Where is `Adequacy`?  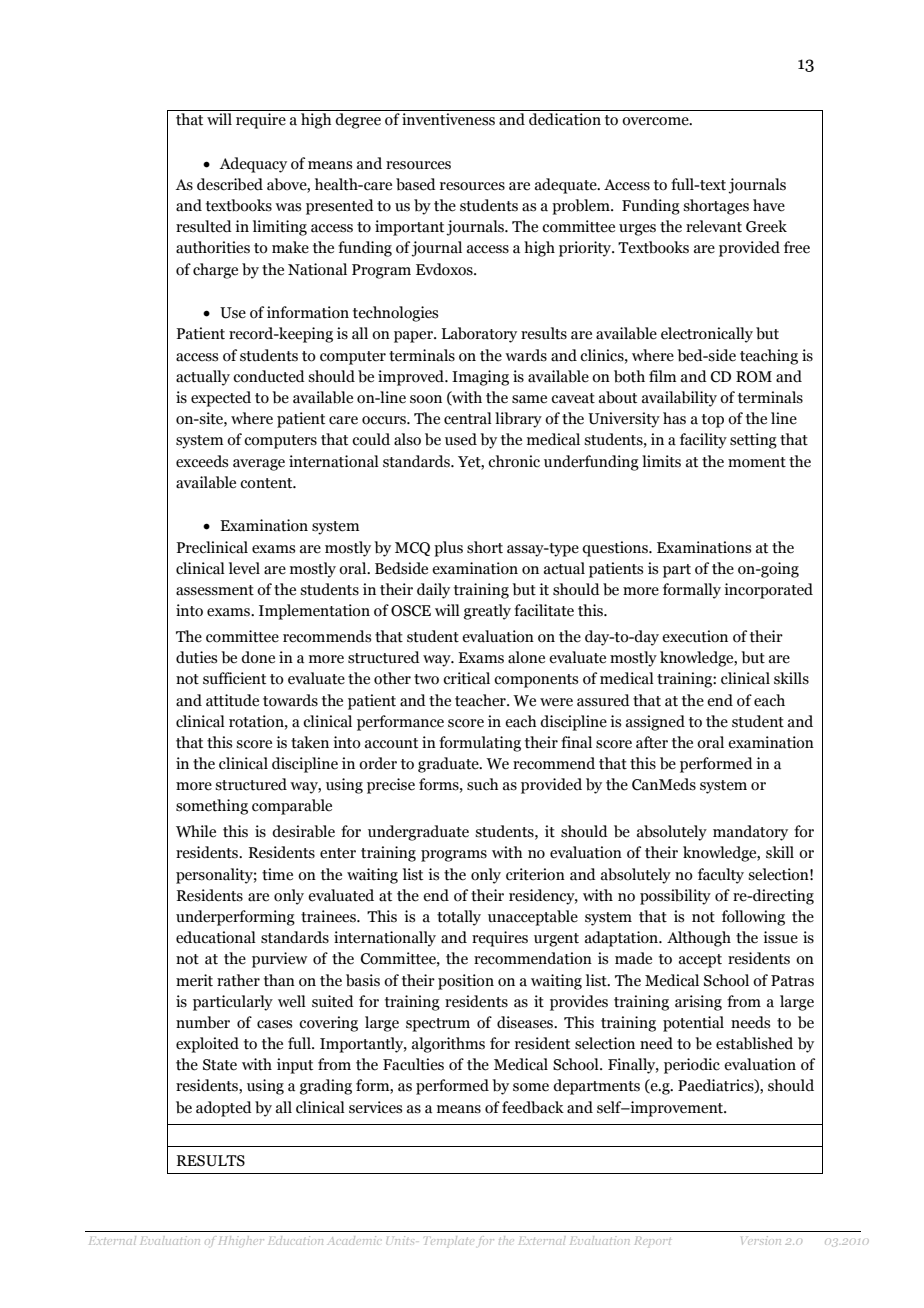
Adequacy is located at coordinates (253, 165).
